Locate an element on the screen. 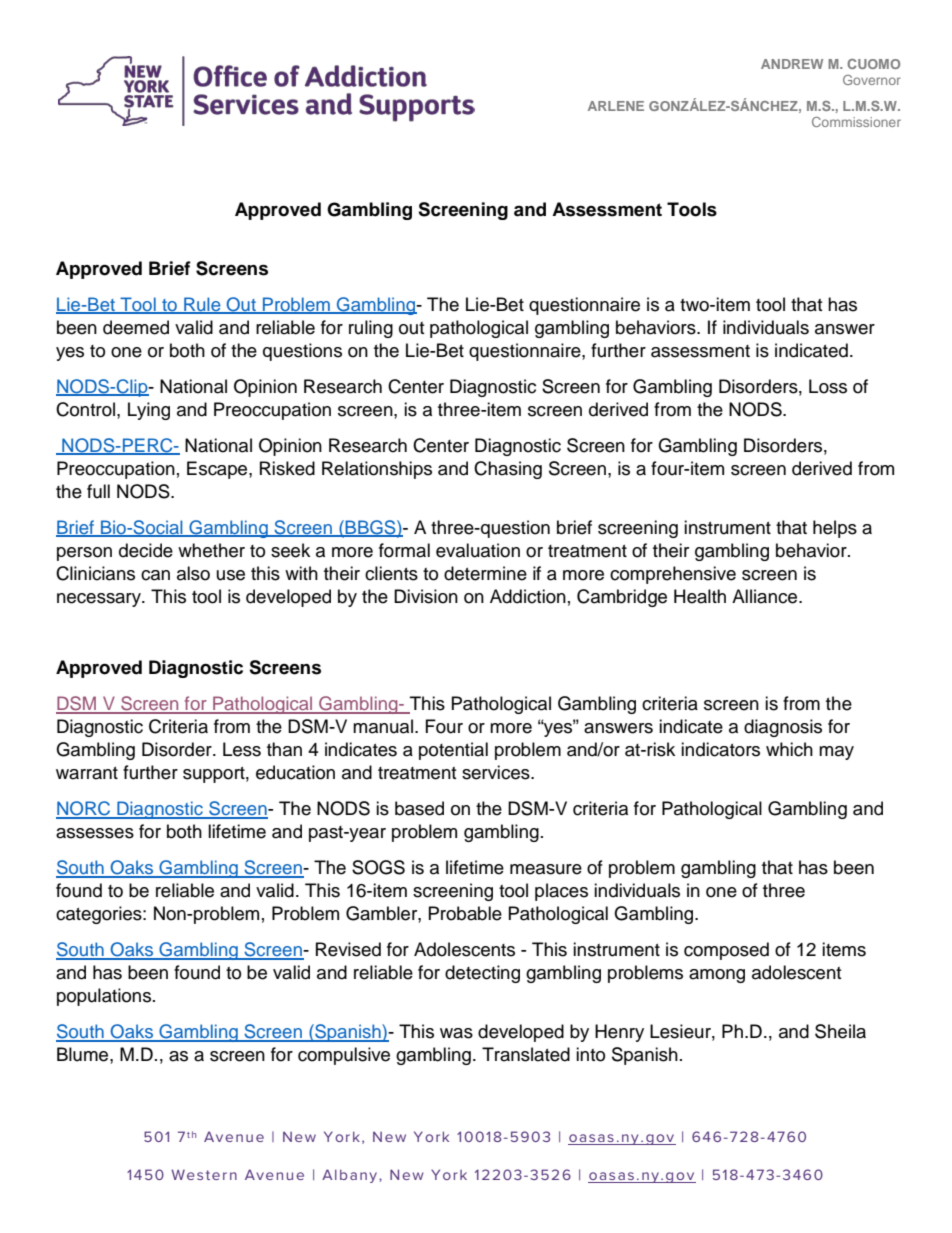 The image size is (952, 1233). Rule is located at coordinates (202, 305).
